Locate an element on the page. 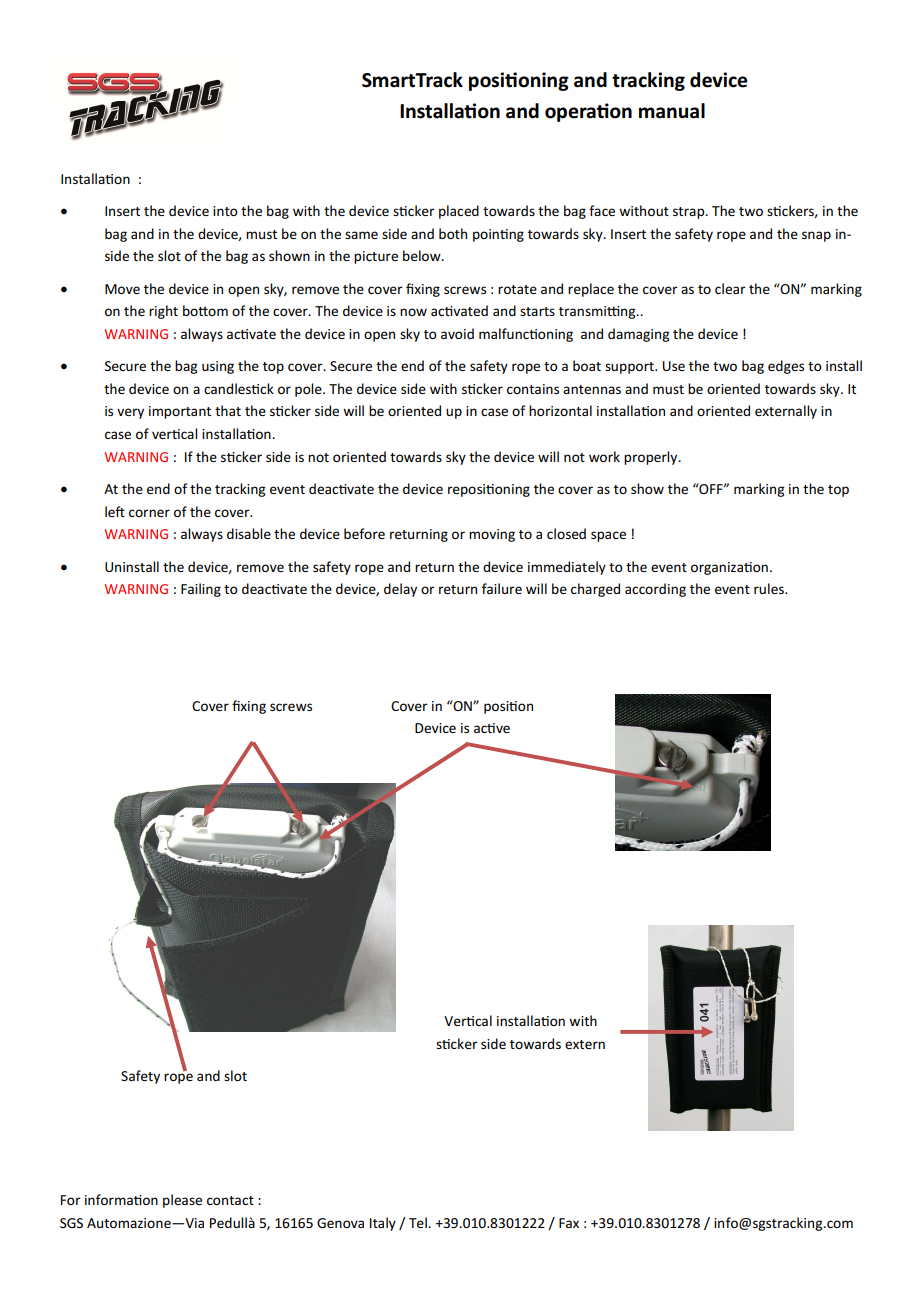  placed is located at coordinates (459, 212).
